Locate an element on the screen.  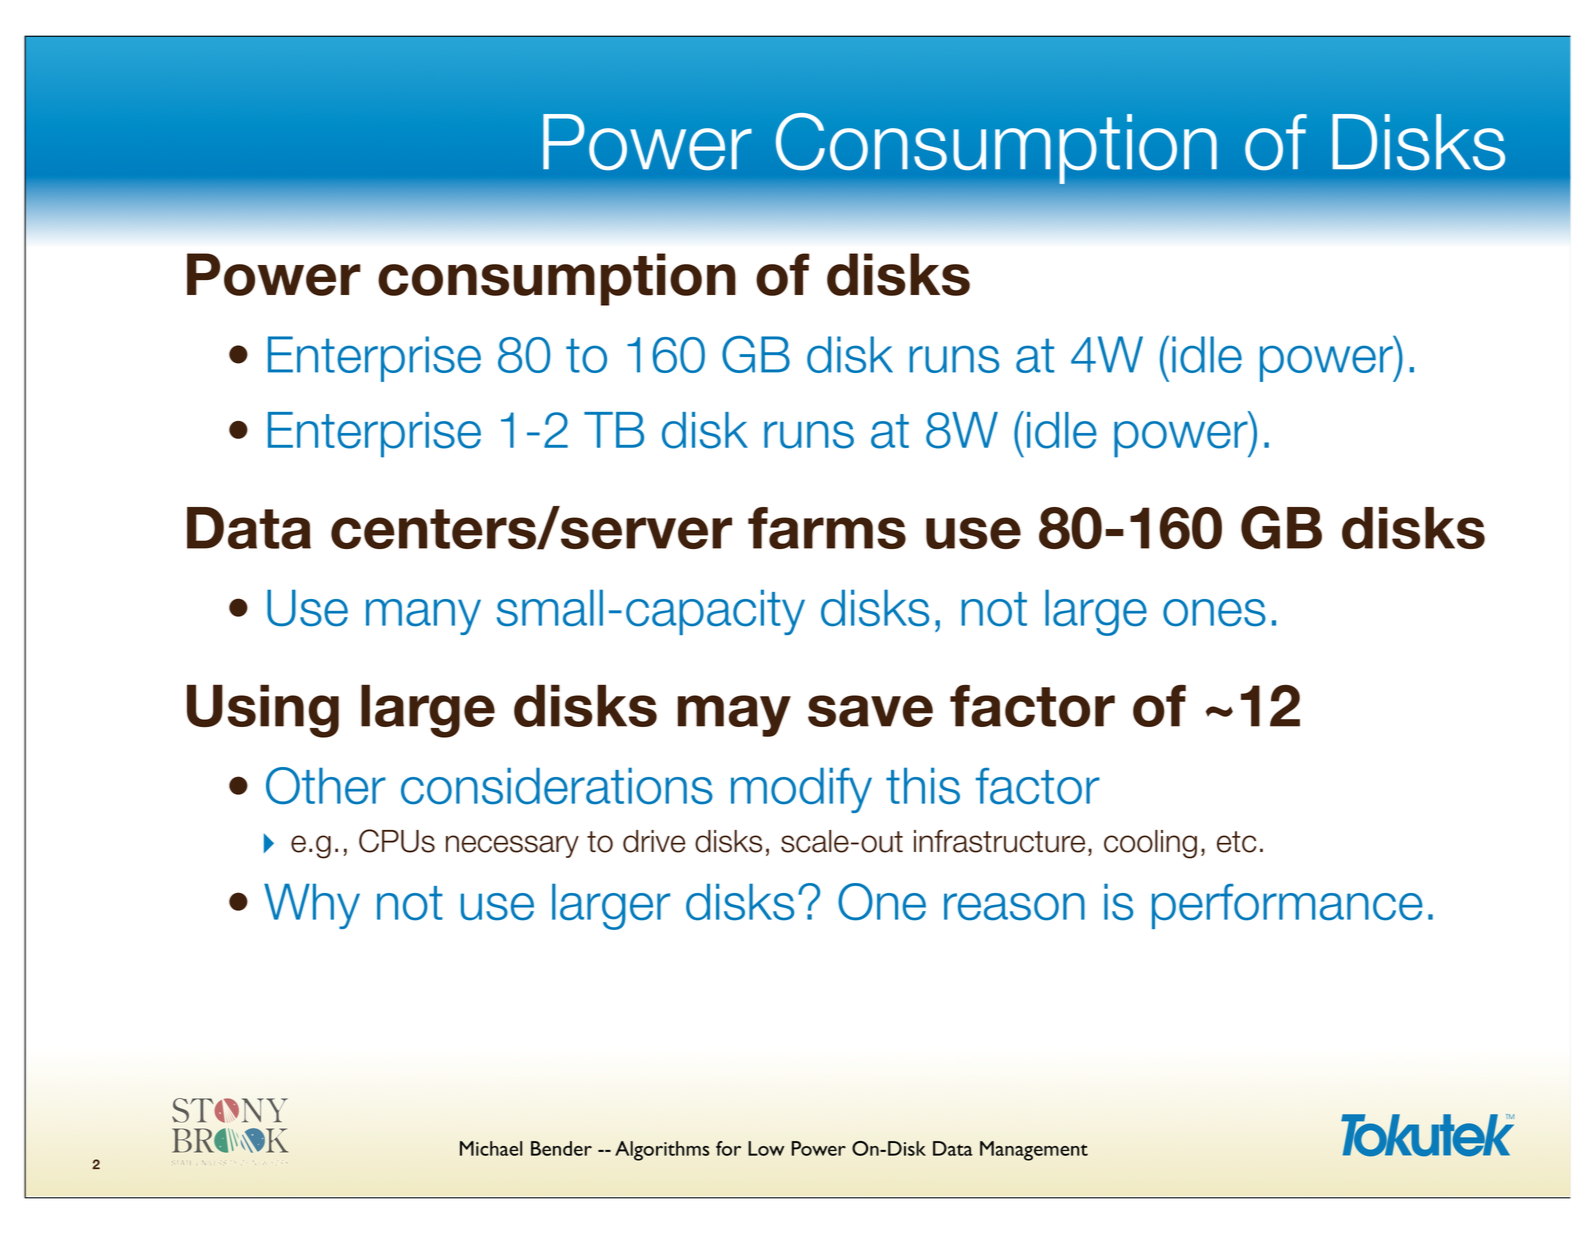
this is located at coordinates (923, 786).
